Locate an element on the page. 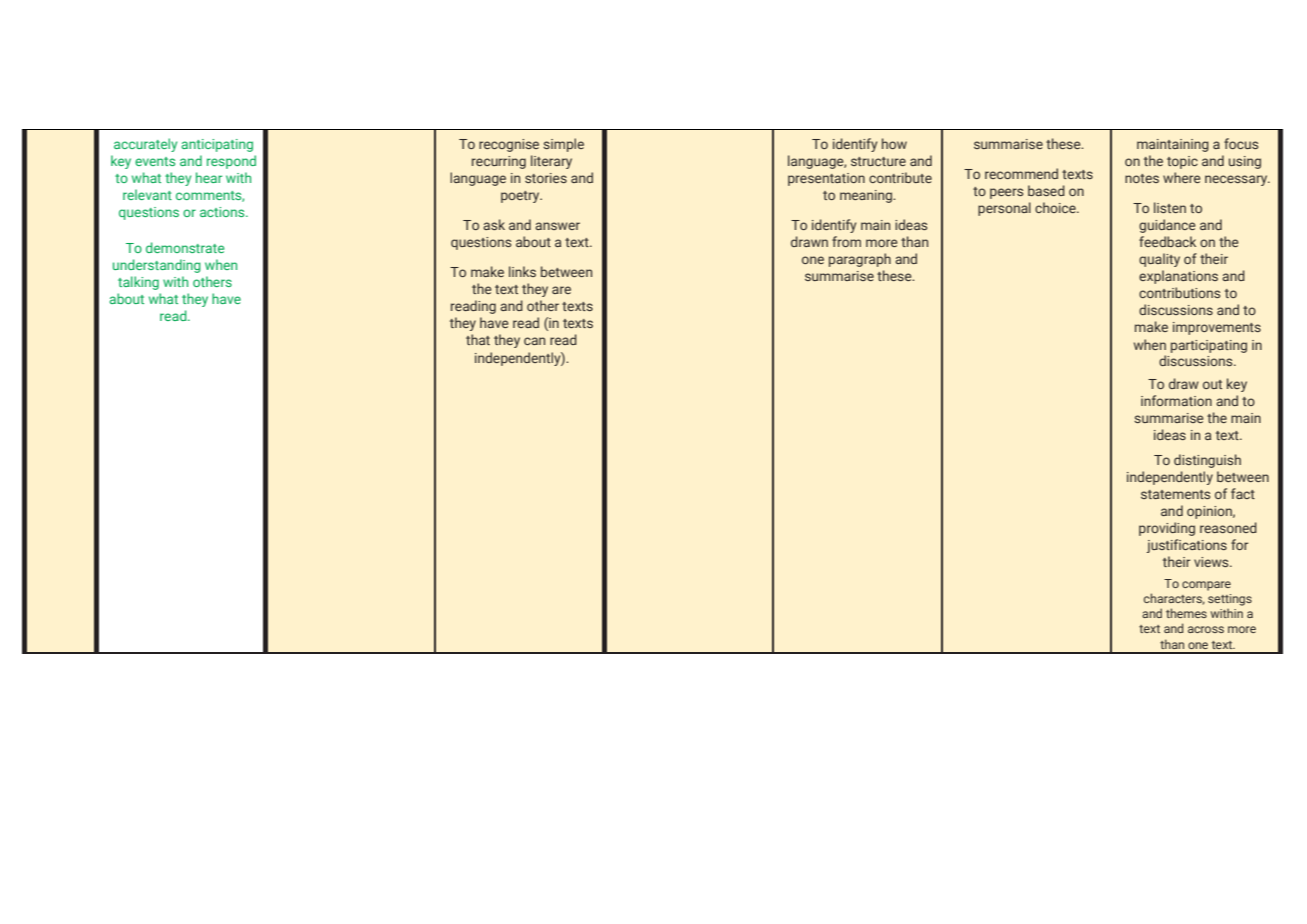 This page has width=1307, height=924. explanations is located at coordinates (1178, 277).
